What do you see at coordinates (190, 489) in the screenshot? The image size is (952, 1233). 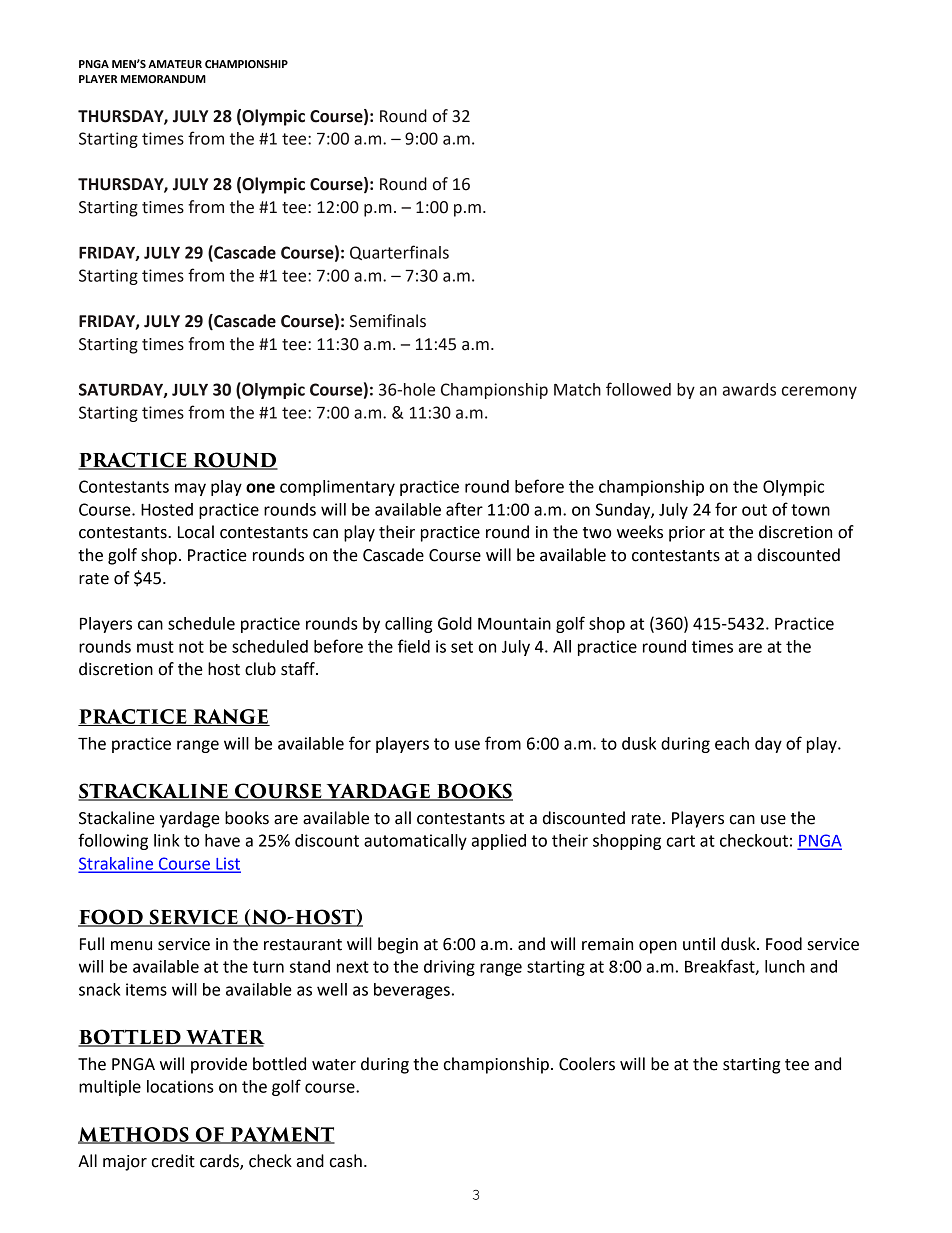 I see `may` at bounding box center [190, 489].
